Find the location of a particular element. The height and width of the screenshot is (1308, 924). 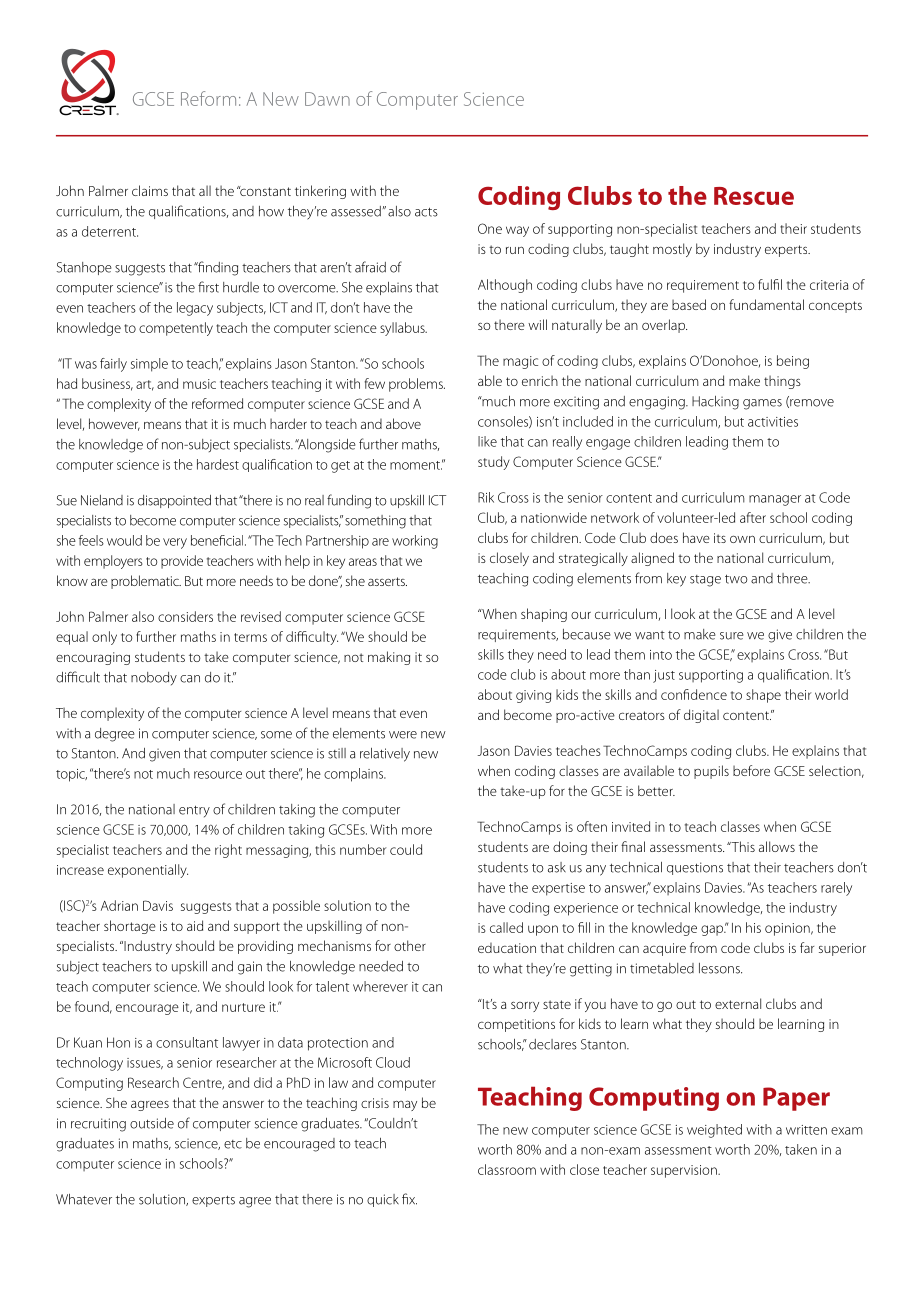

sure is located at coordinates (732, 636).
